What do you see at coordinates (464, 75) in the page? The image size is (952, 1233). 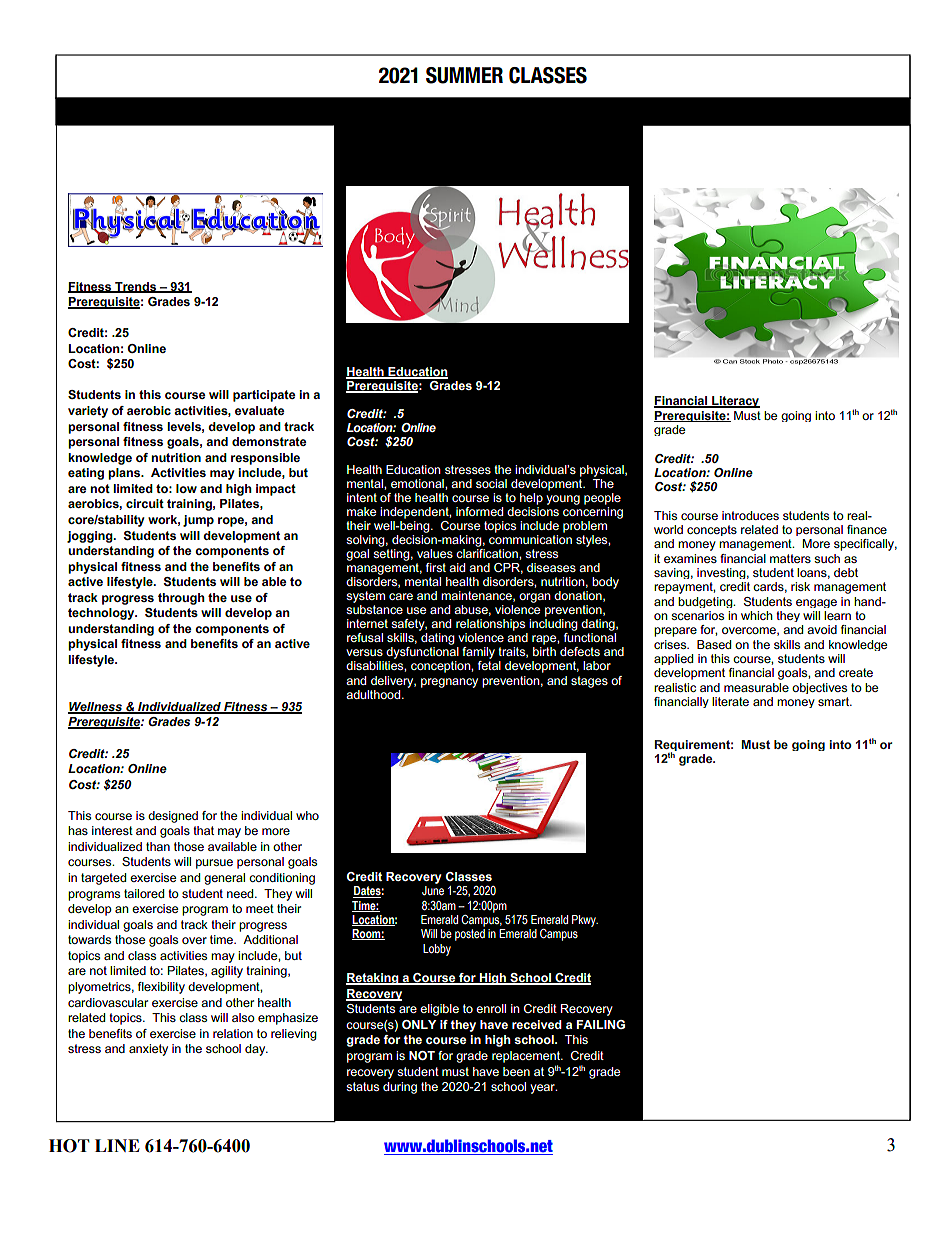 I see `SUMMER` at bounding box center [464, 75].
